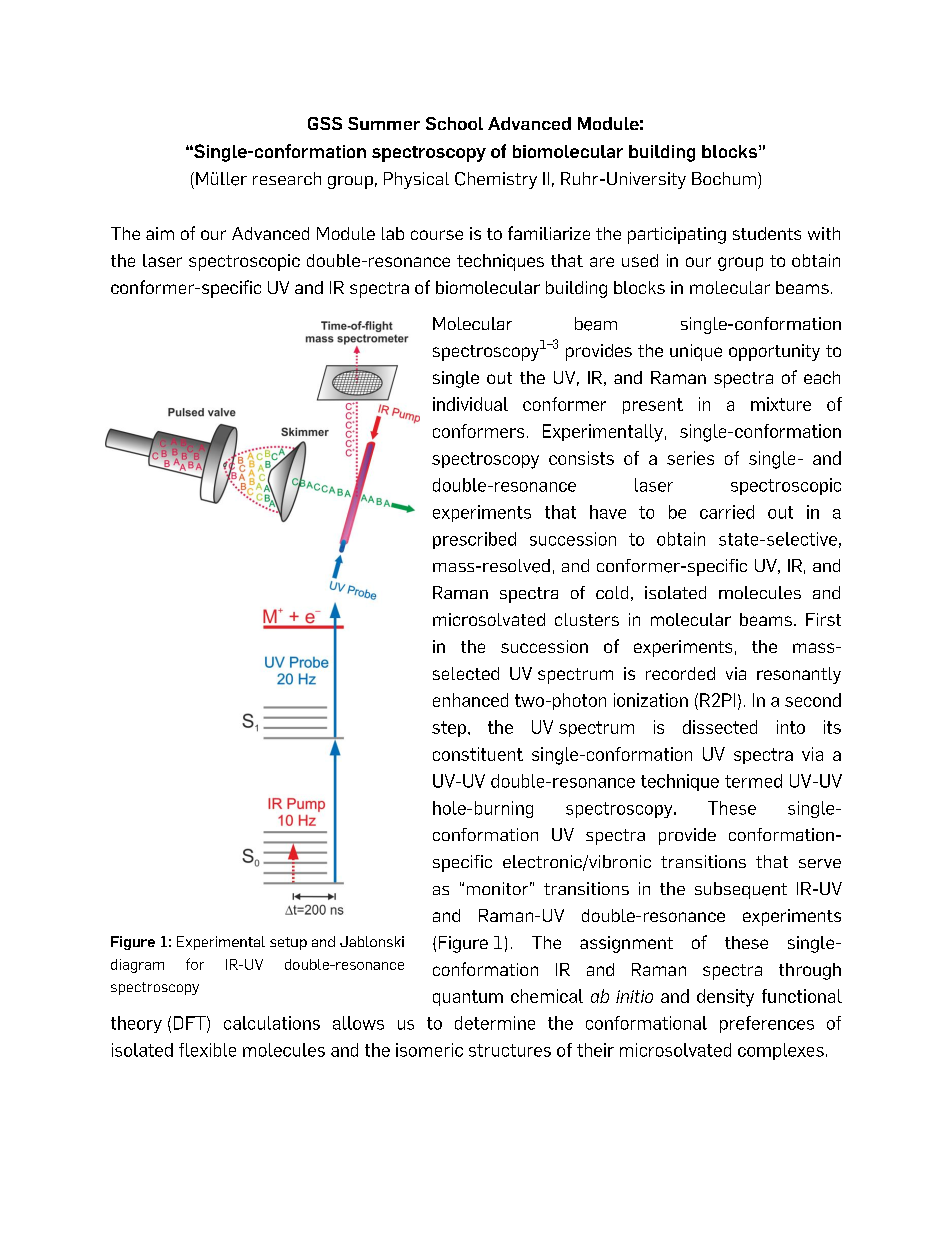 The width and height of the page is (952, 1233). Describe the element at coordinates (449, 729) in the page. I see `step` at that location.
